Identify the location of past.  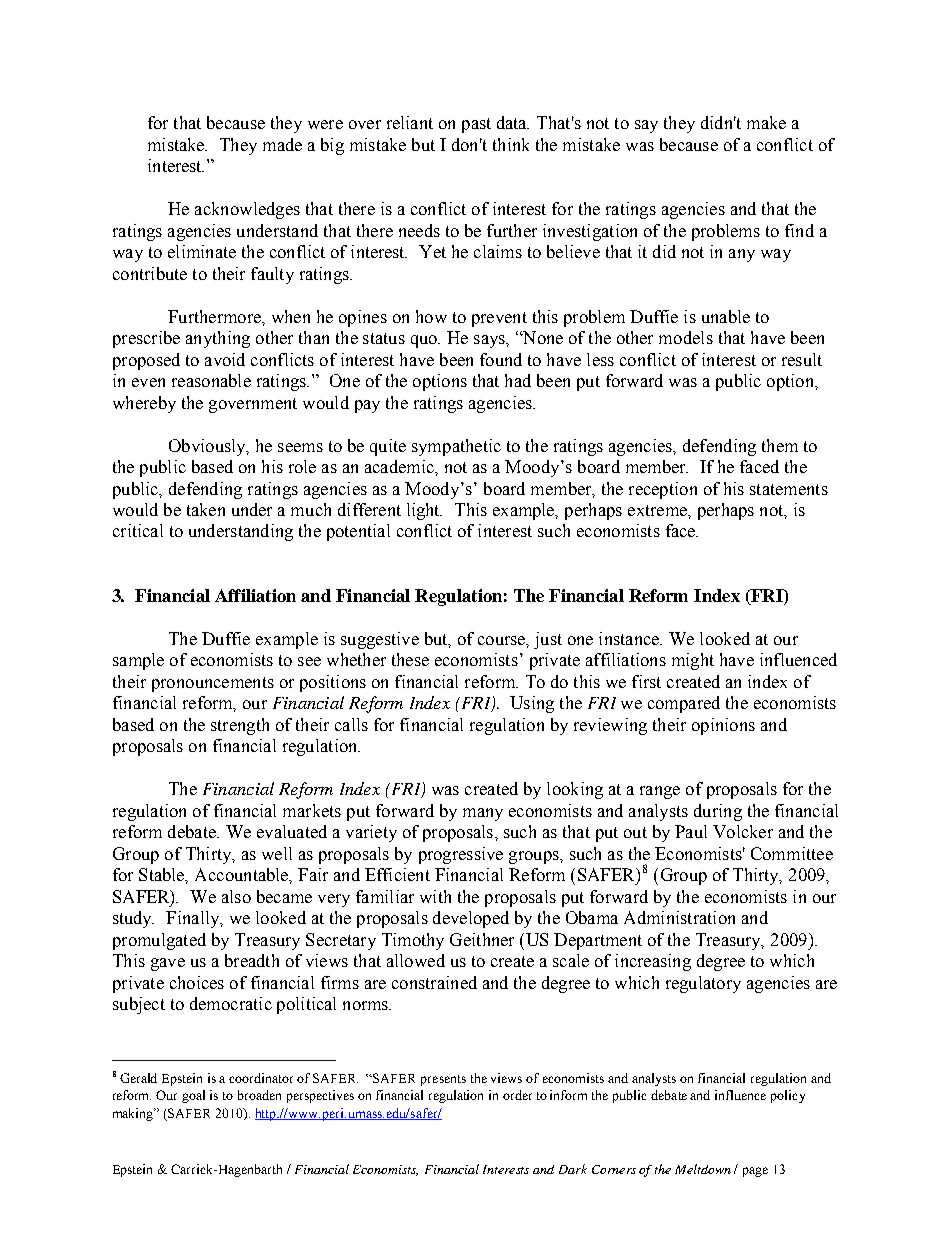
(476, 125).
